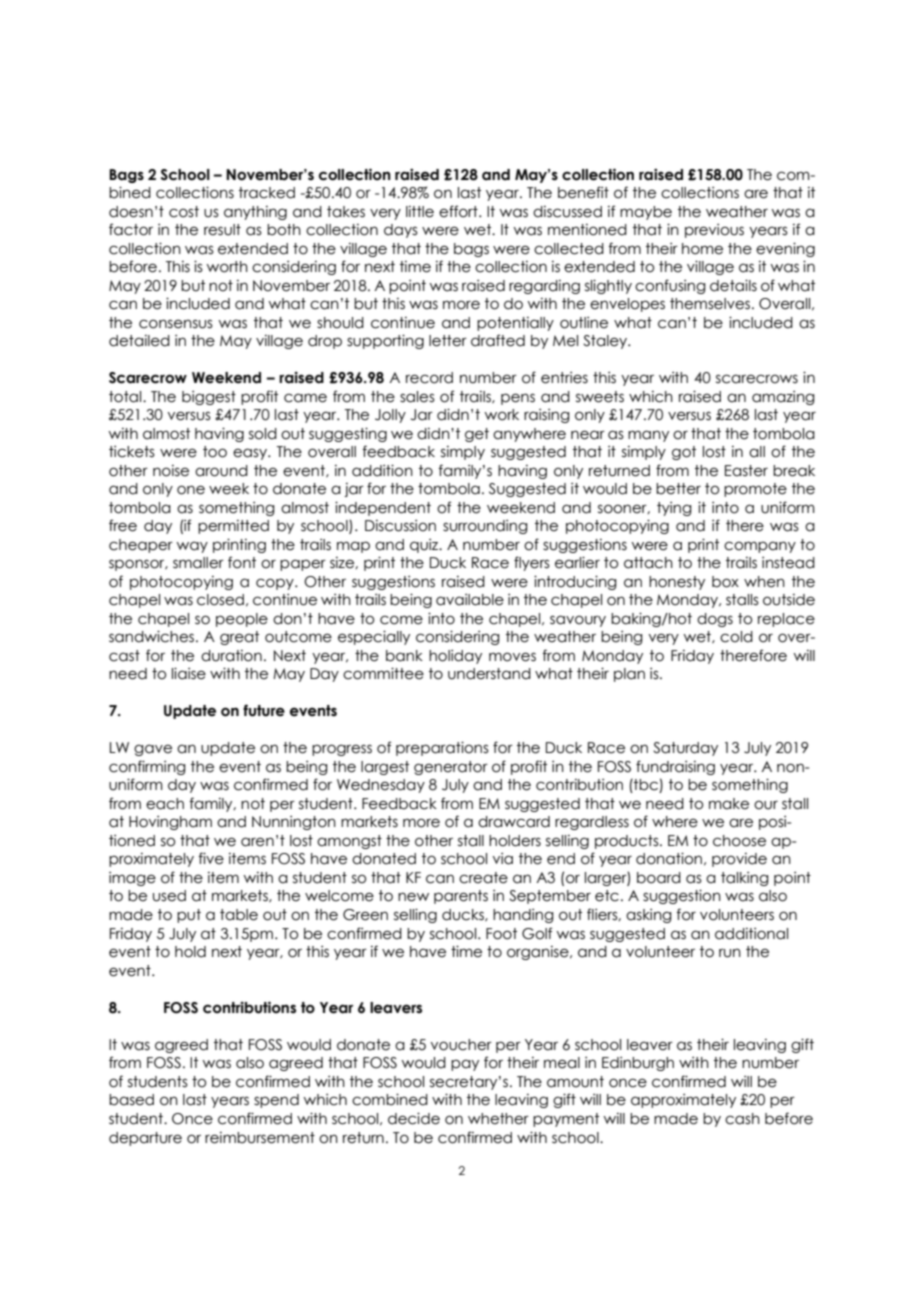 Image resolution: width=924 pixels, height=1308 pixels. I want to click on whether, so click(498, 1119).
